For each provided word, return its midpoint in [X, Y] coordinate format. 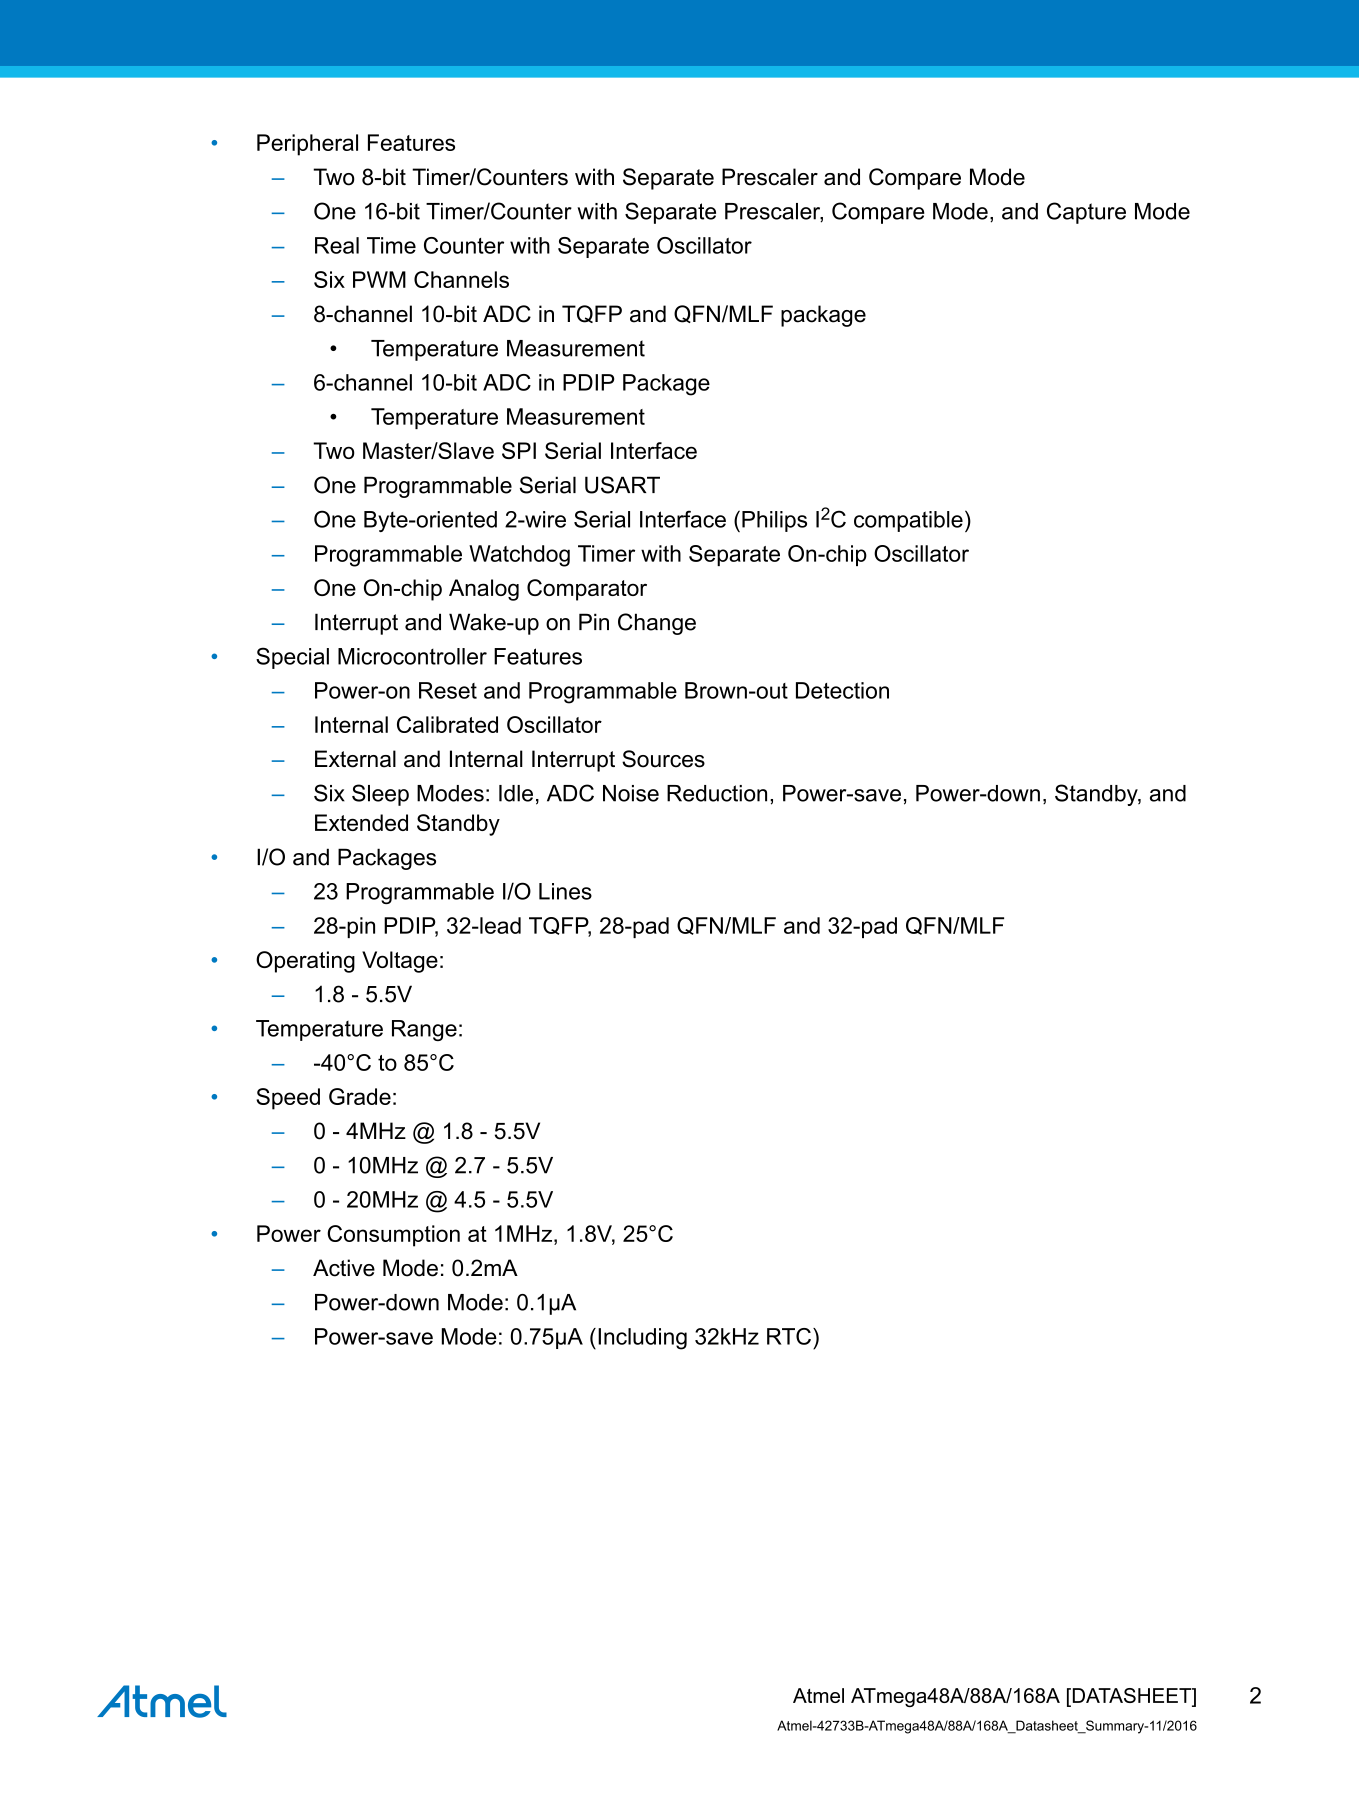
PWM [379, 279]
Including [642, 1339]
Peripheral [307, 145]
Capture [1086, 213]
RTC [789, 1336]
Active [344, 1268]
